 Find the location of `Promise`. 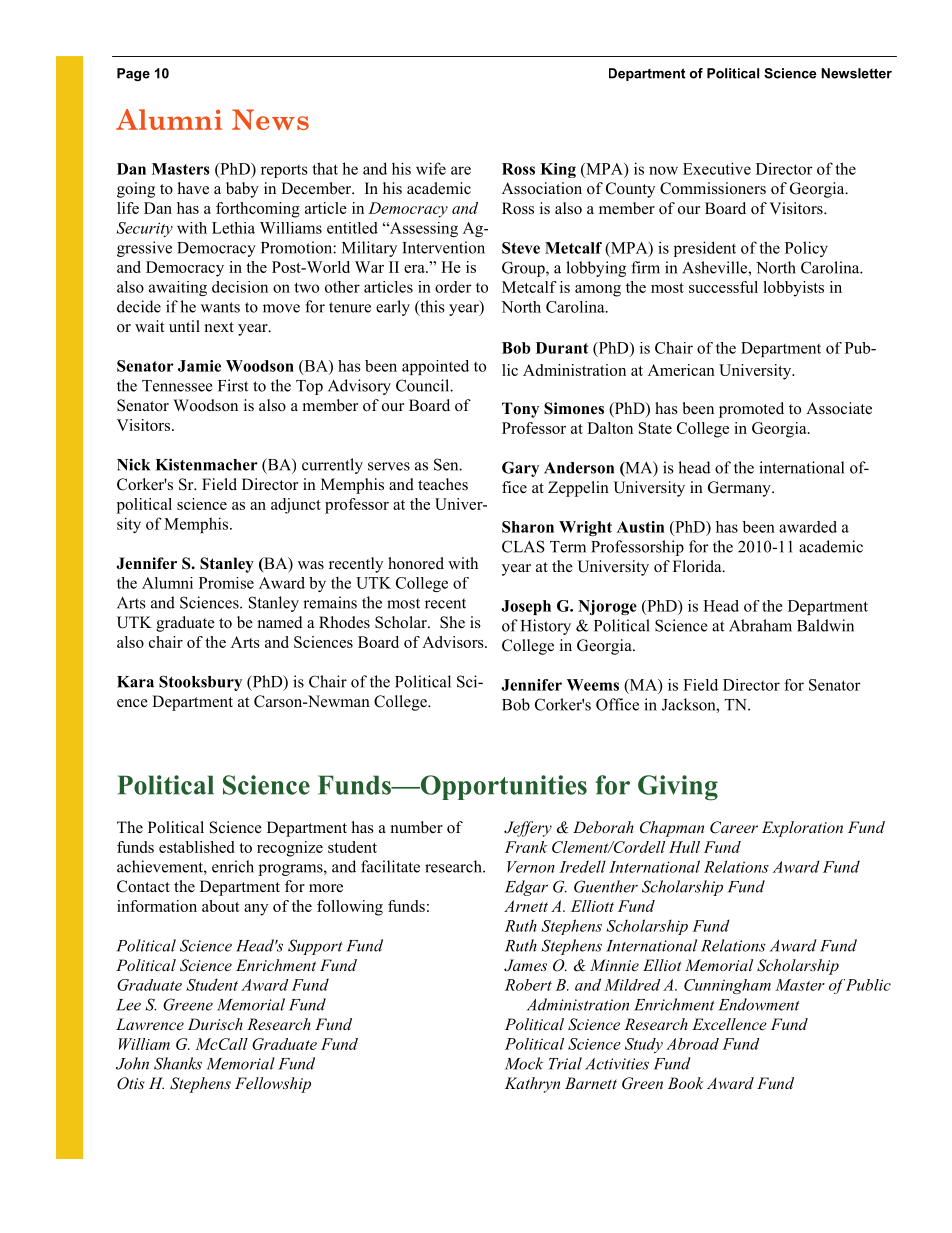

Promise is located at coordinates (226, 583).
